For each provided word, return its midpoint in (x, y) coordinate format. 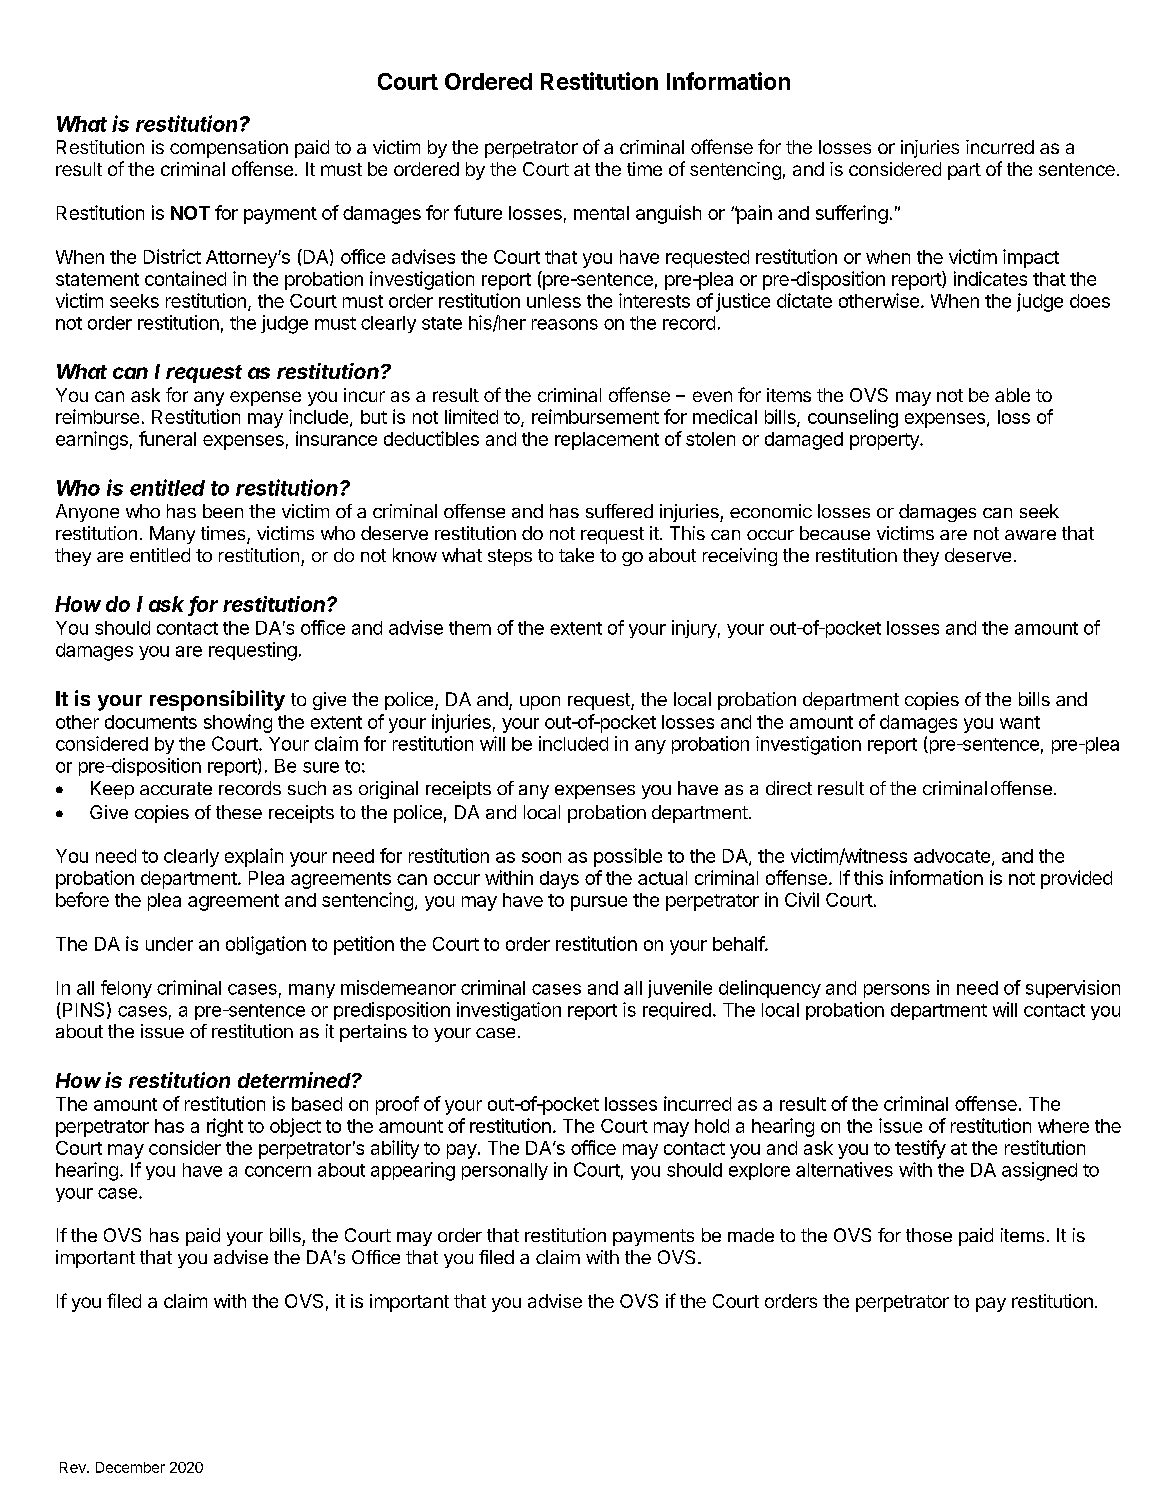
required (677, 1011)
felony (126, 989)
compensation (229, 149)
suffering (852, 214)
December (130, 1467)
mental (601, 213)
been (223, 511)
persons (897, 991)
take (576, 555)
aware (1030, 535)
